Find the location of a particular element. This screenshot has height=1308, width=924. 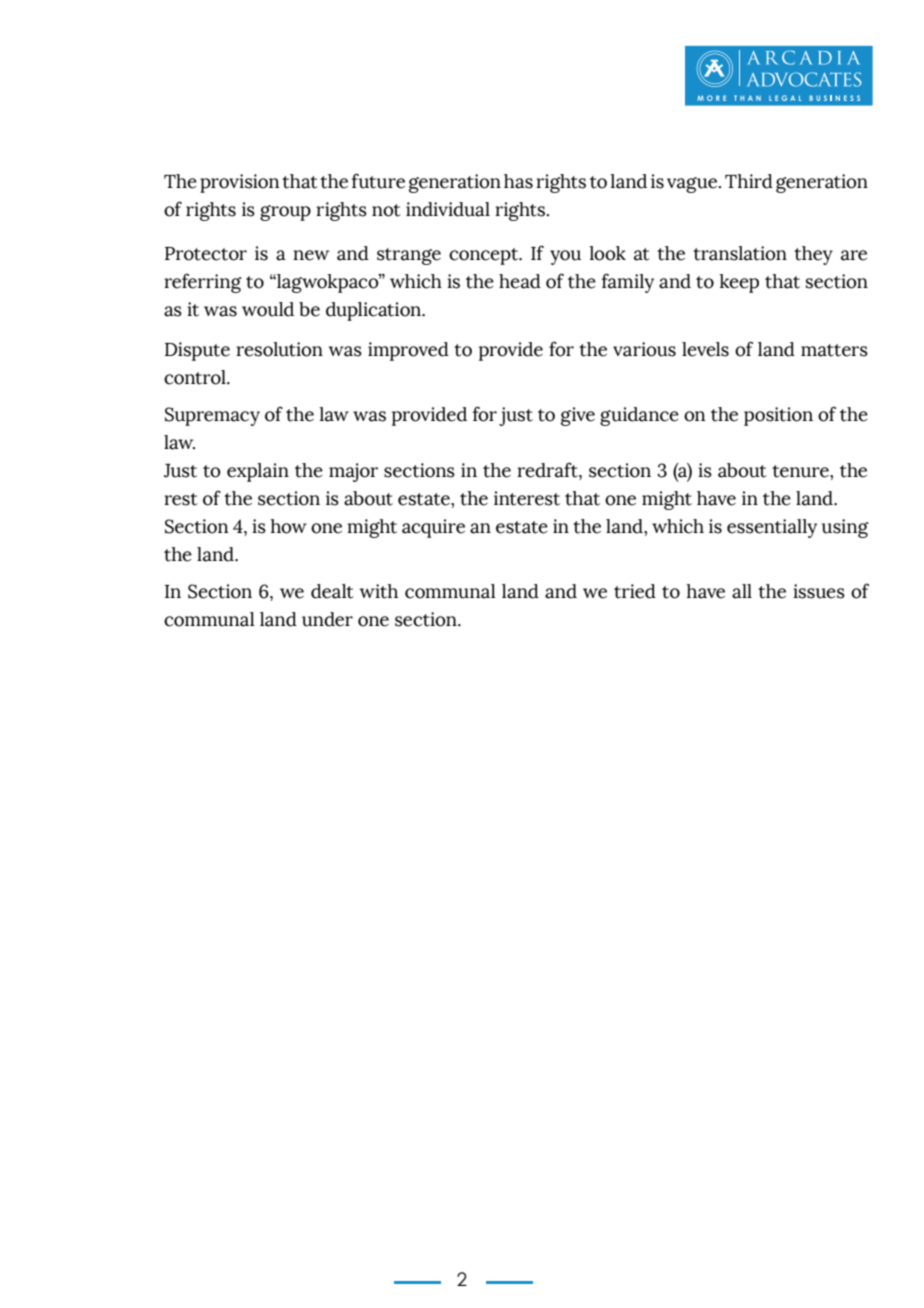

Third is located at coordinates (749, 181).
